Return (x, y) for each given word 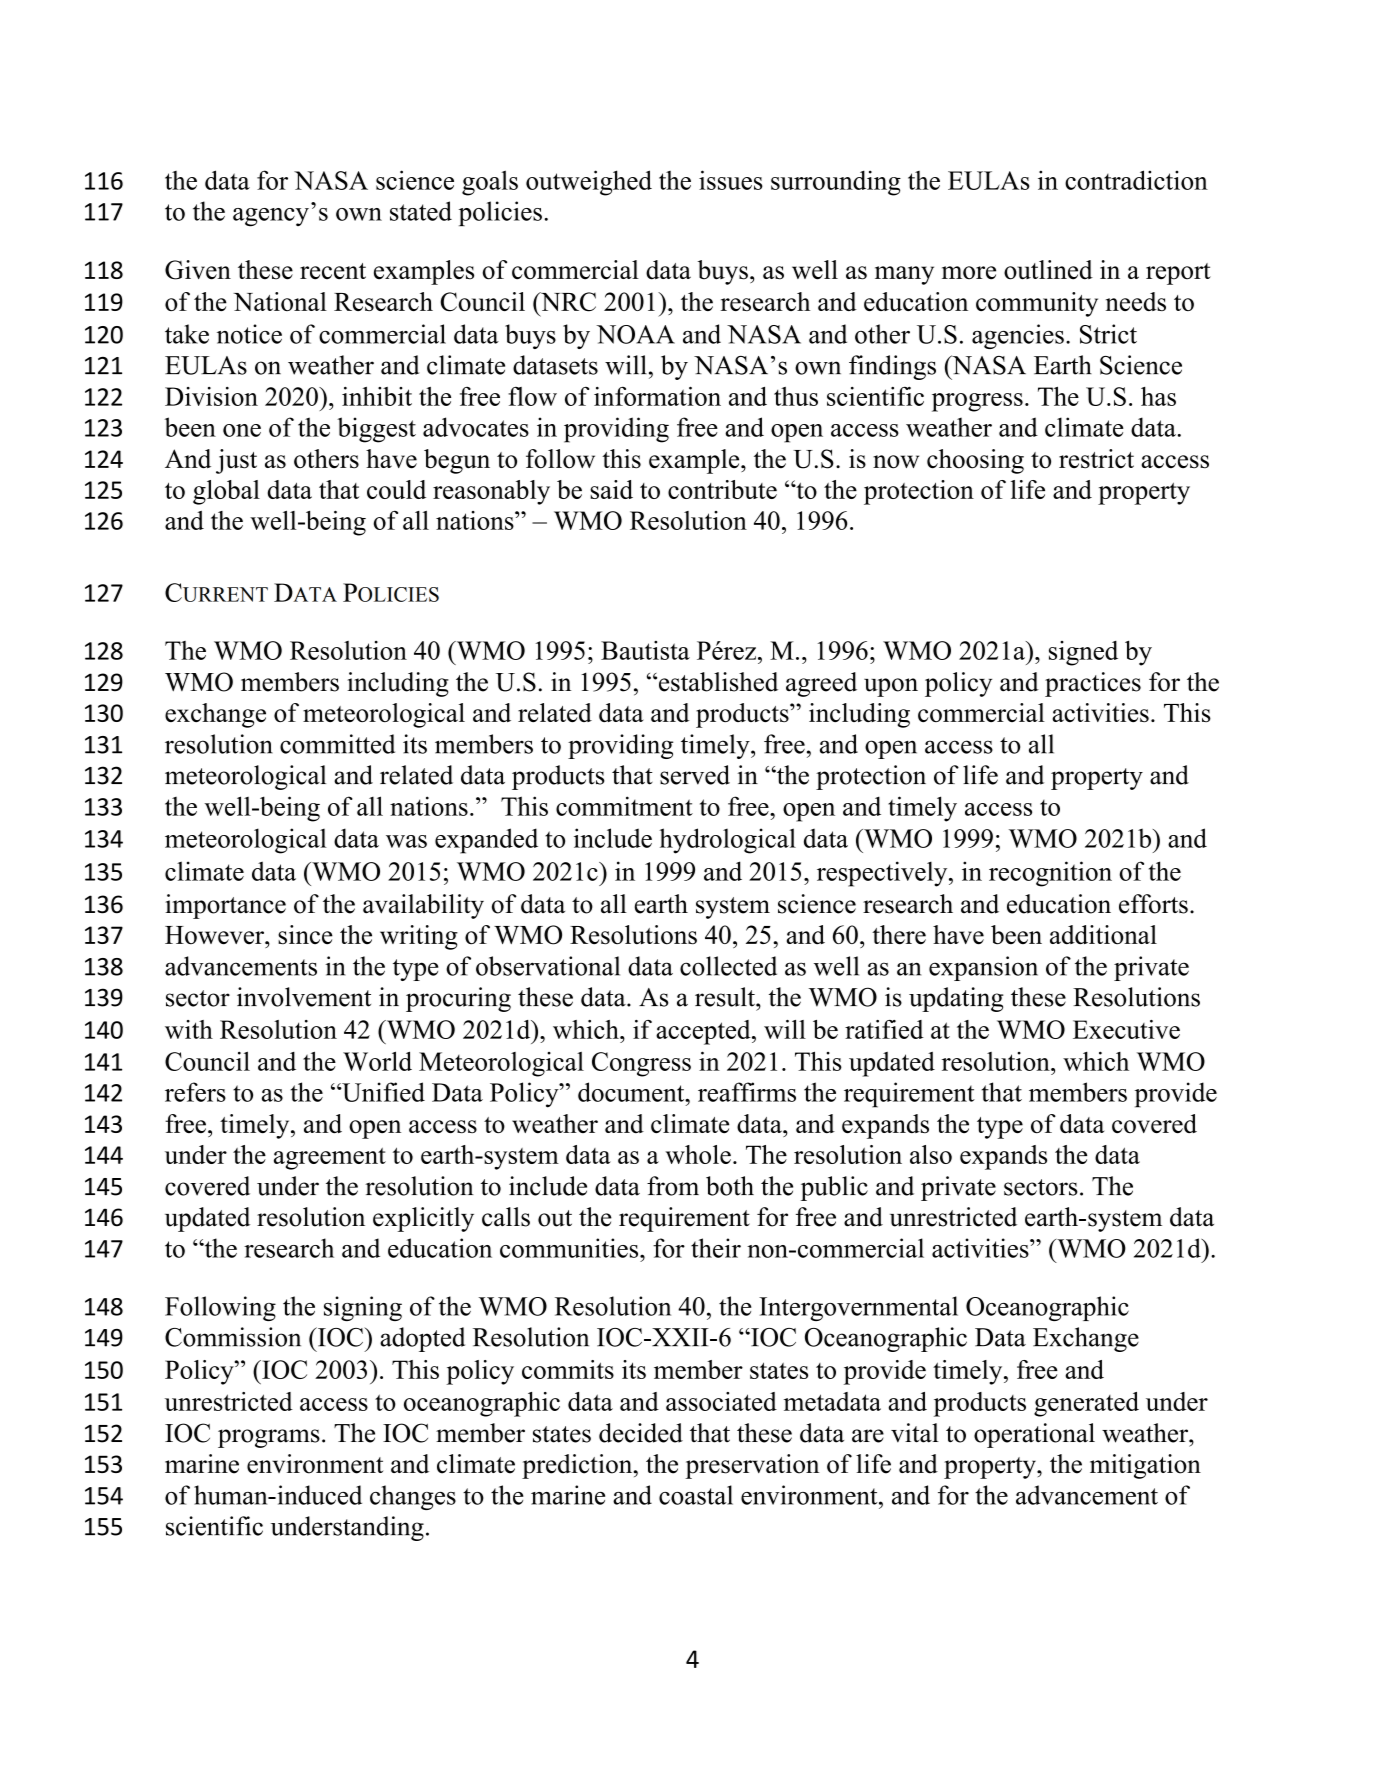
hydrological (727, 841)
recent (333, 271)
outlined (1048, 270)
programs (269, 1438)
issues (731, 180)
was (406, 841)
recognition (1050, 874)
